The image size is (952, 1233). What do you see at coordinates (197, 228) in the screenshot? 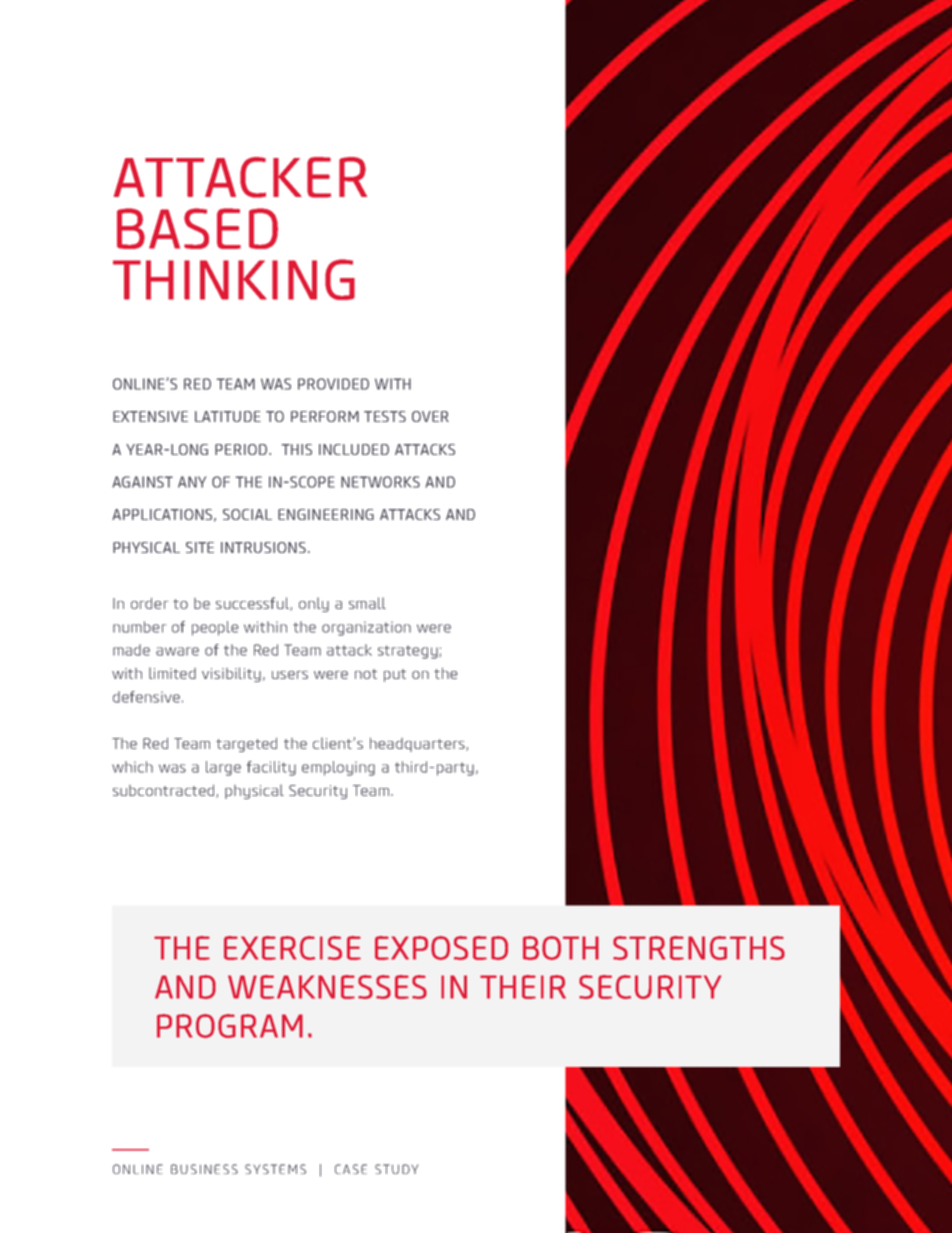
I see `BASED` at bounding box center [197, 228].
